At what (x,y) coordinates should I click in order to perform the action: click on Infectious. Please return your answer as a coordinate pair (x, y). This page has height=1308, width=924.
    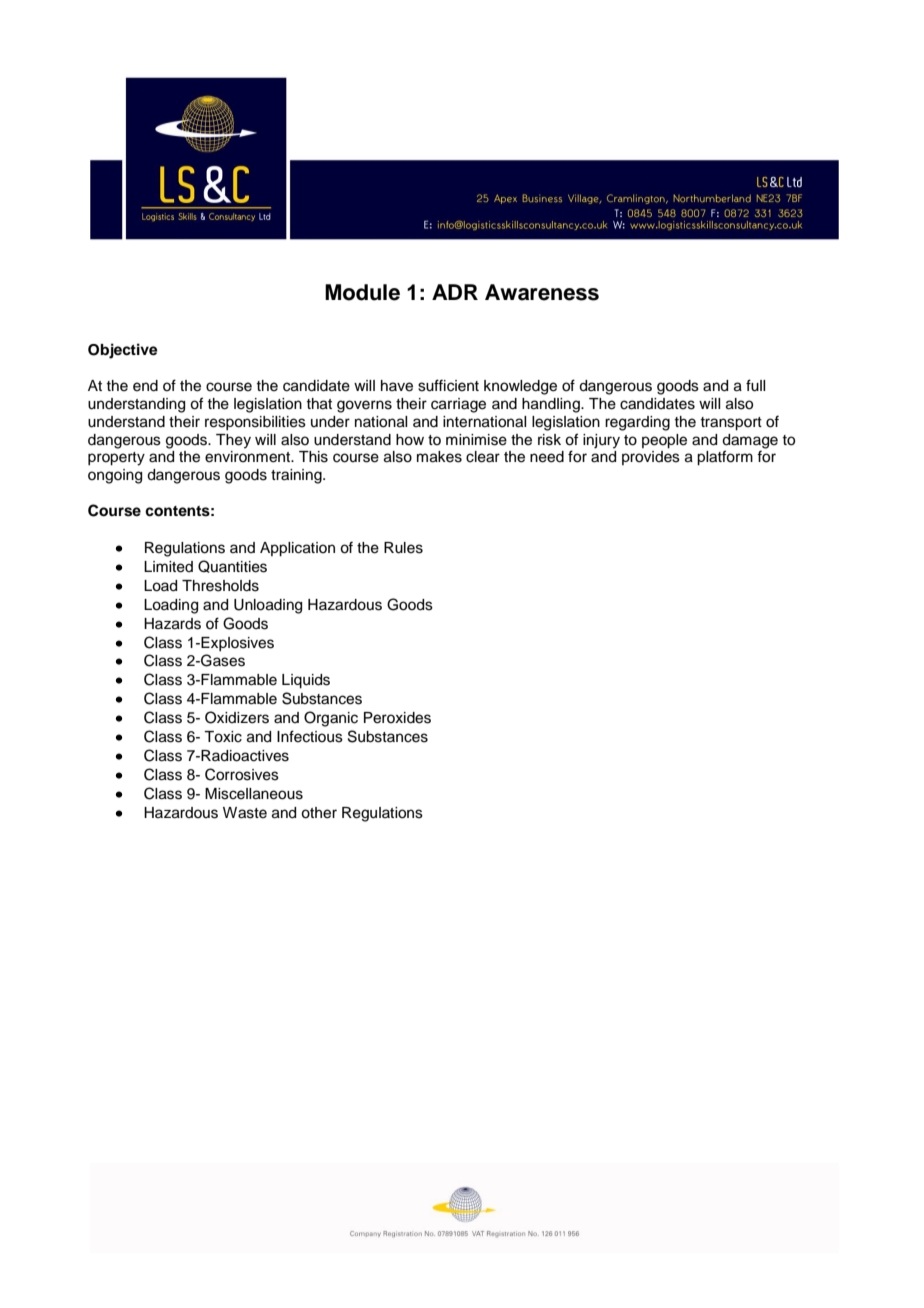
    Looking at the image, I should click on (310, 736).
